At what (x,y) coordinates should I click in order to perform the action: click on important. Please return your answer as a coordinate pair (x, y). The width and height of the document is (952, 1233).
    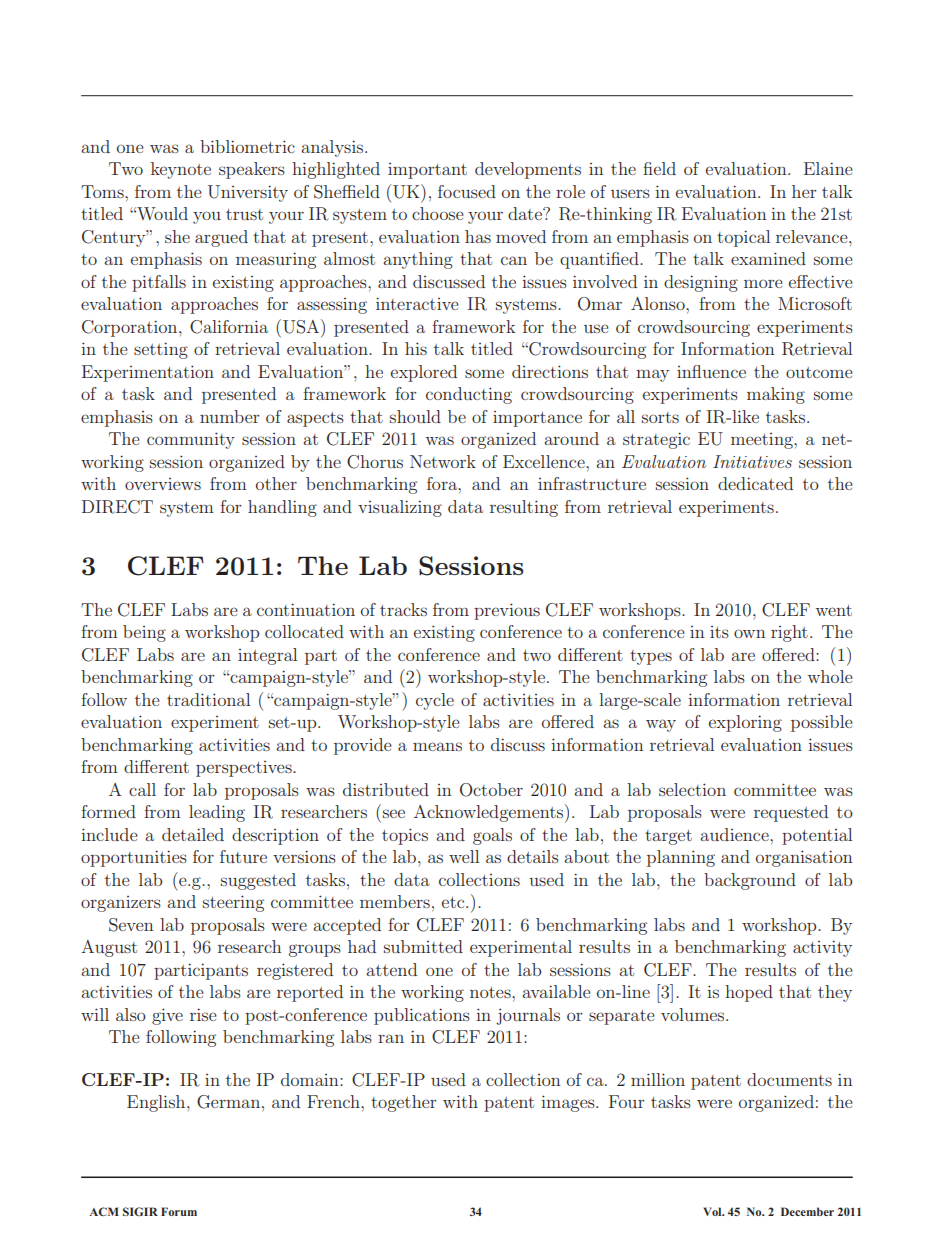
    Looking at the image, I should click on (427, 171).
